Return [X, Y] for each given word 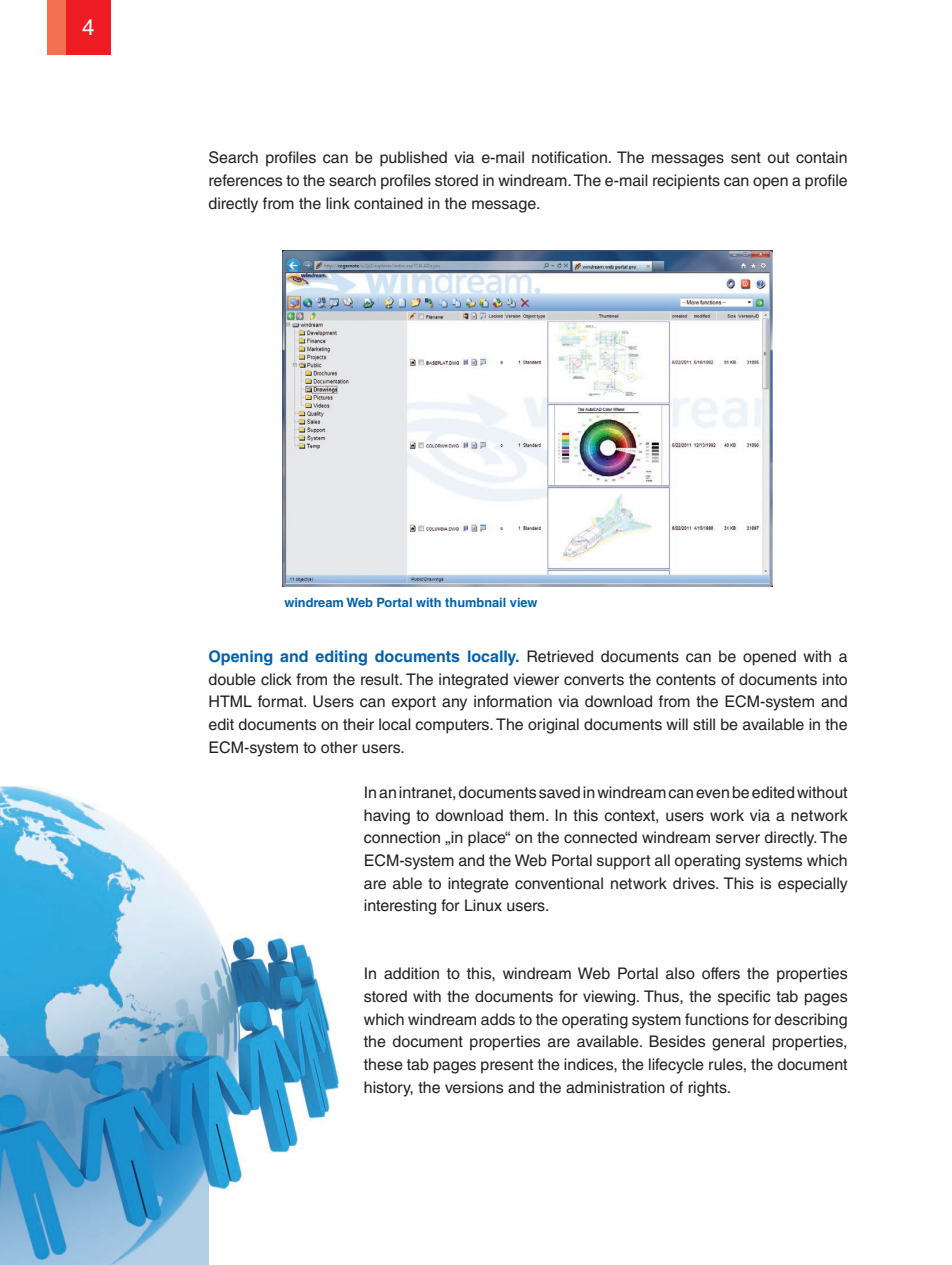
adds [498, 1019]
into [835, 679]
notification [569, 157]
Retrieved [560, 656]
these [383, 1064]
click [276, 679]
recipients [686, 182]
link [338, 203]
